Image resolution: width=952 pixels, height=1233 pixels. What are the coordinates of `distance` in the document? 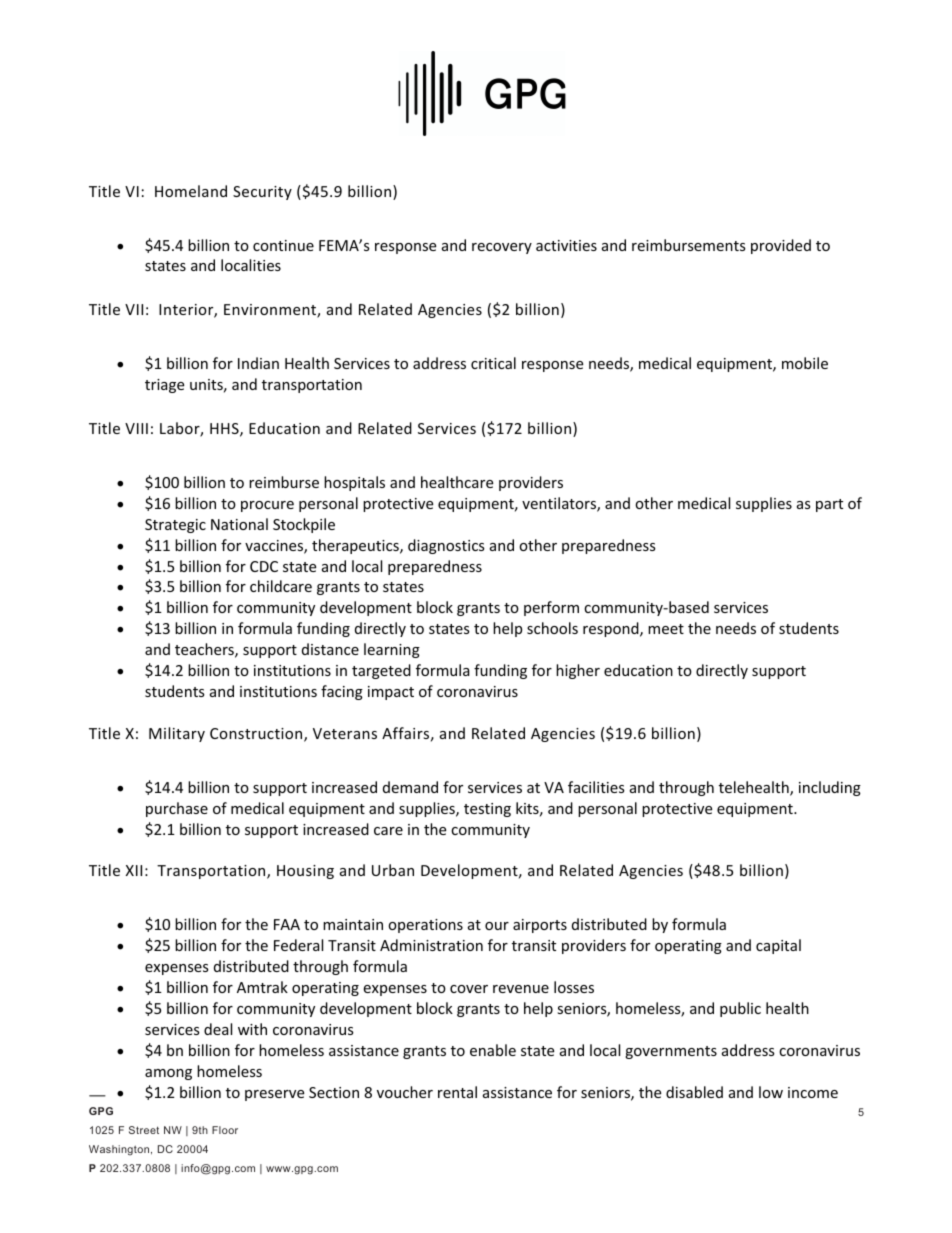 It's located at (330, 649).
